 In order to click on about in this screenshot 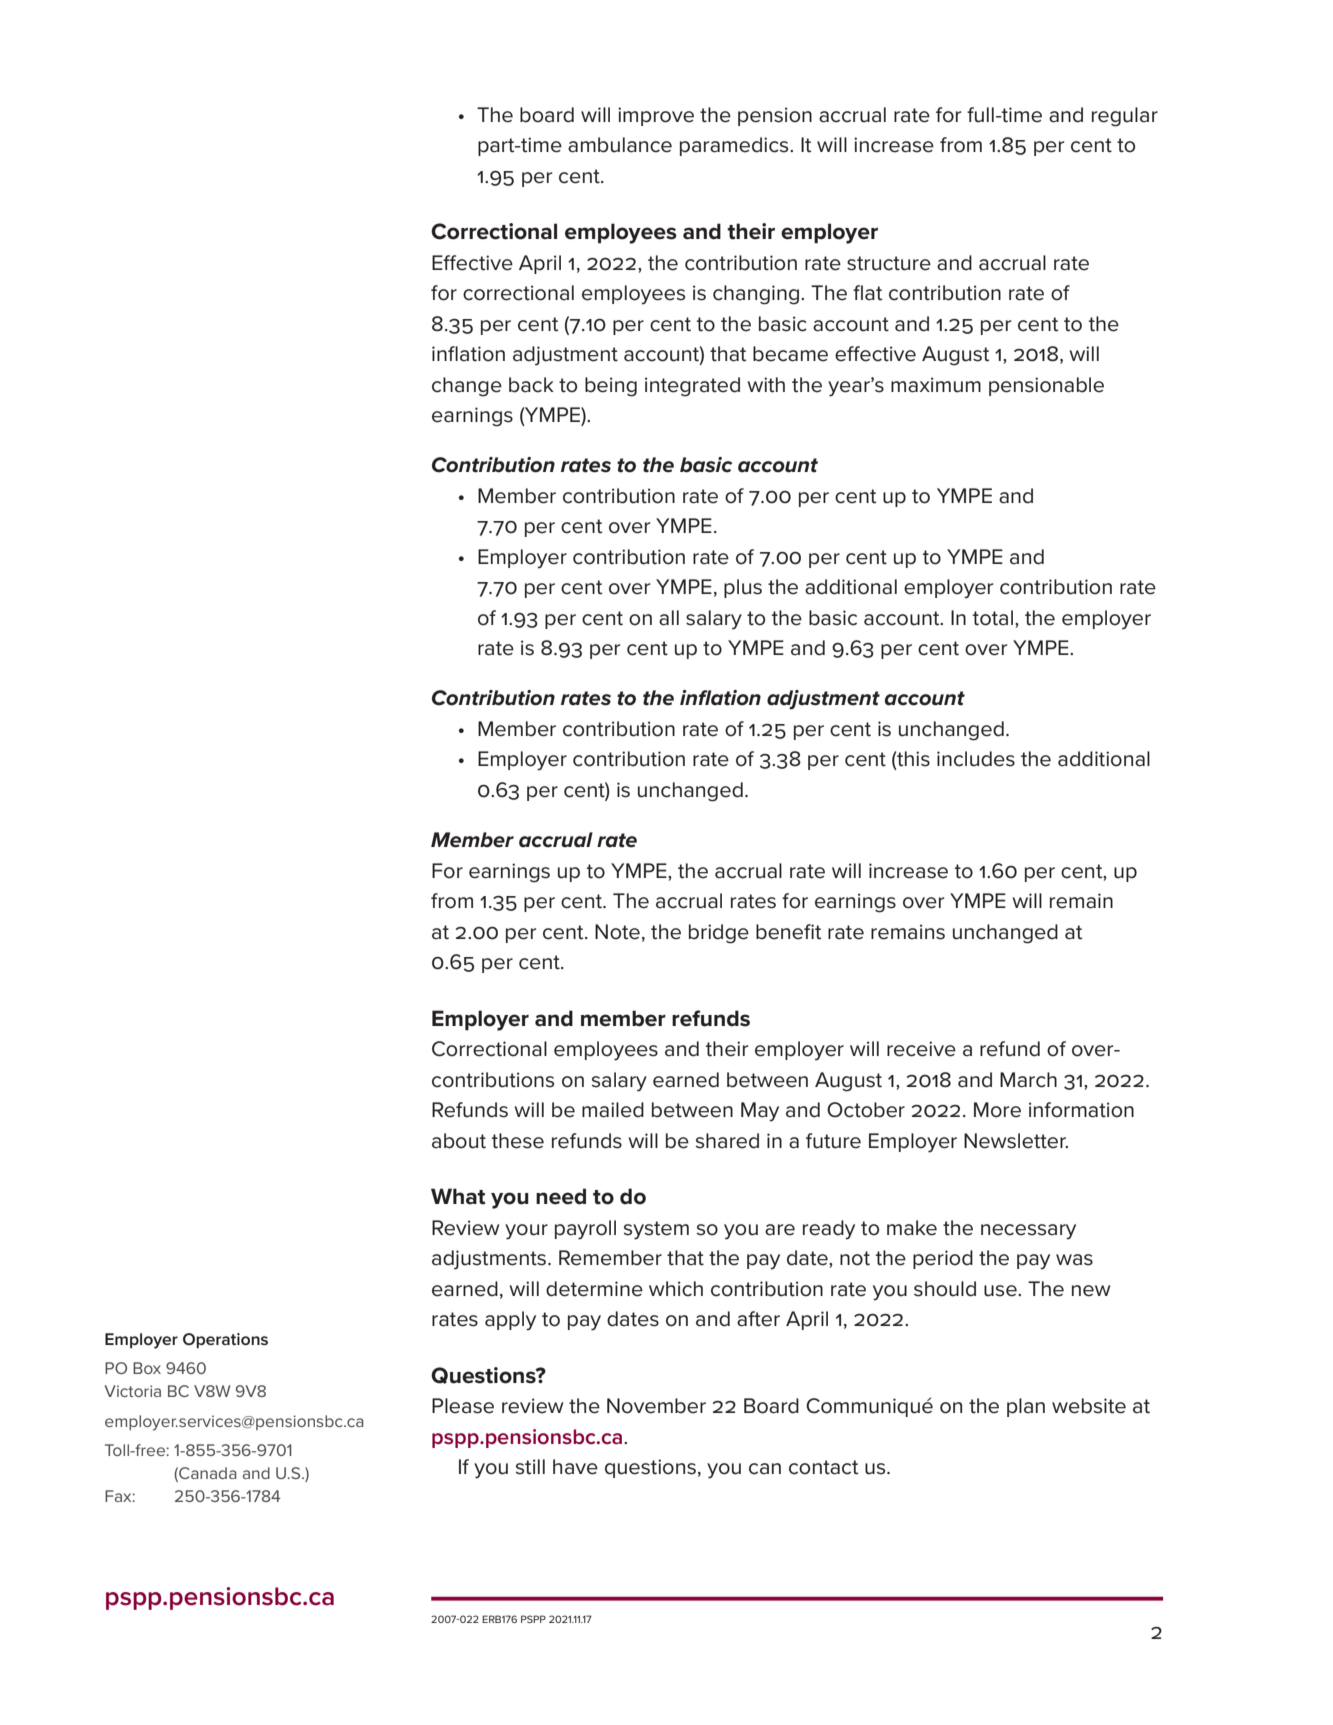, I will do `click(459, 1141)`.
